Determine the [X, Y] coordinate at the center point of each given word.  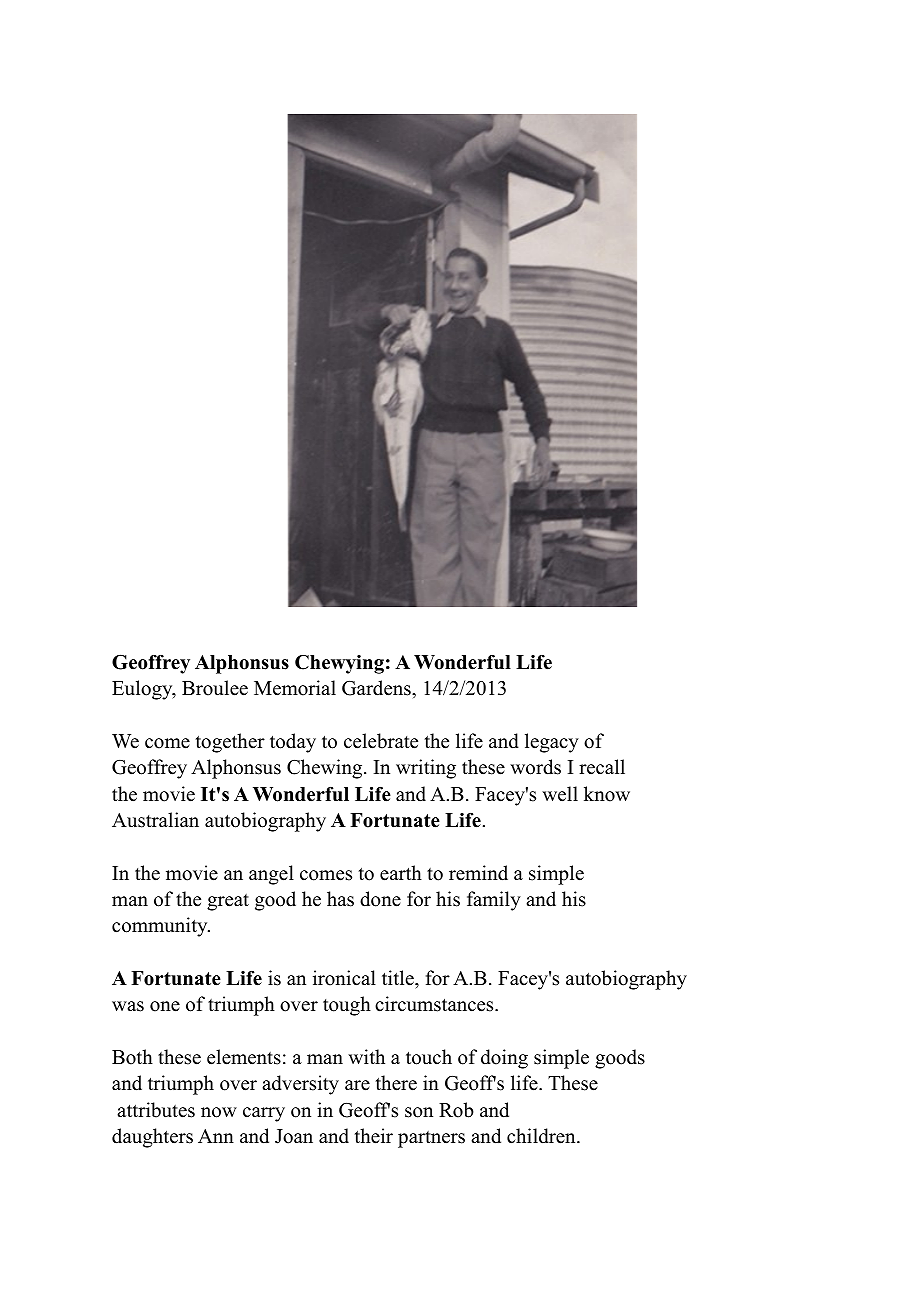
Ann [216, 1136]
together [230, 743]
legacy [552, 743]
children [542, 1136]
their [374, 1136]
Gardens [377, 688]
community [161, 927]
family [494, 901]
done [380, 899]
